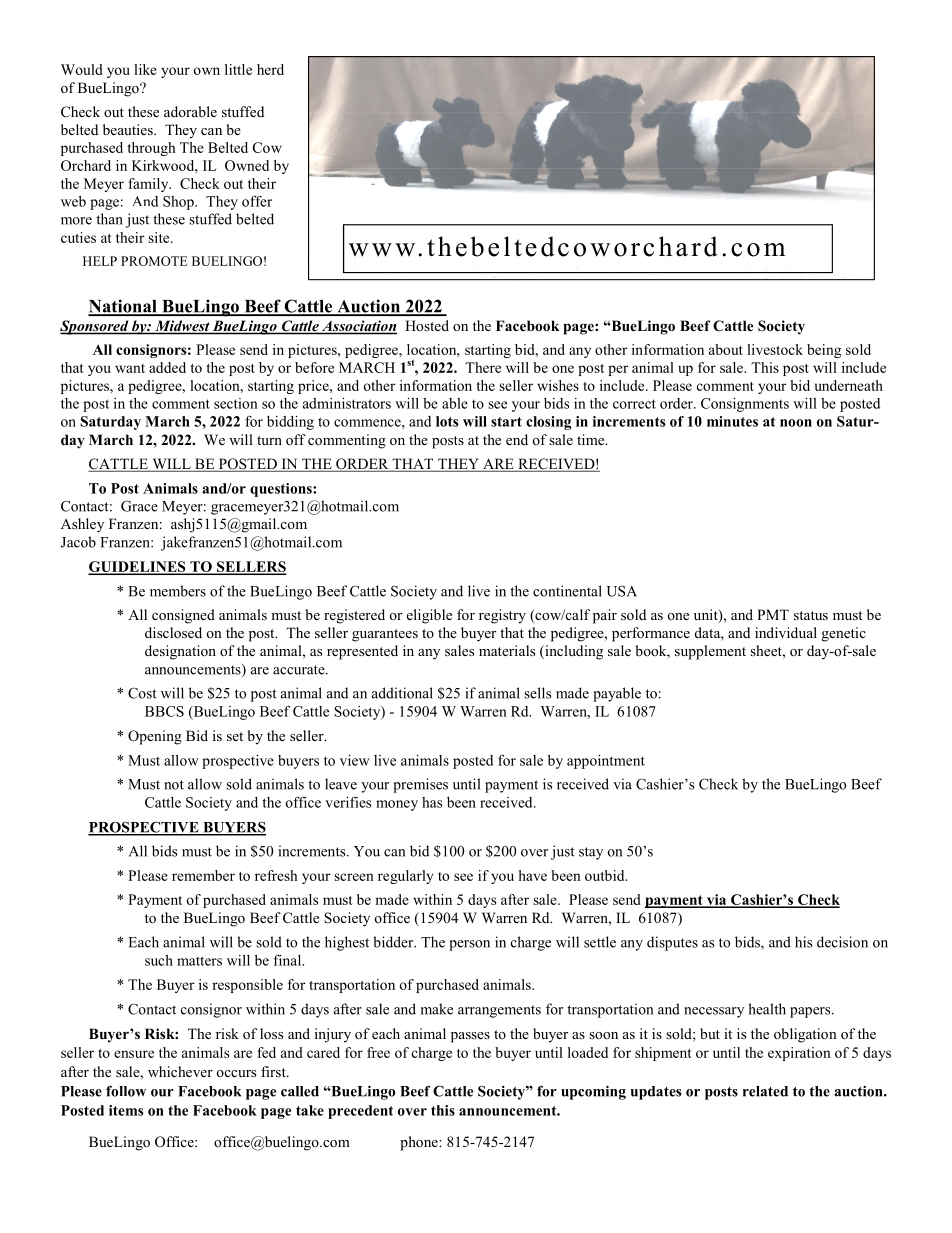  What do you see at coordinates (145, 69) in the screenshot?
I see `like` at bounding box center [145, 69].
